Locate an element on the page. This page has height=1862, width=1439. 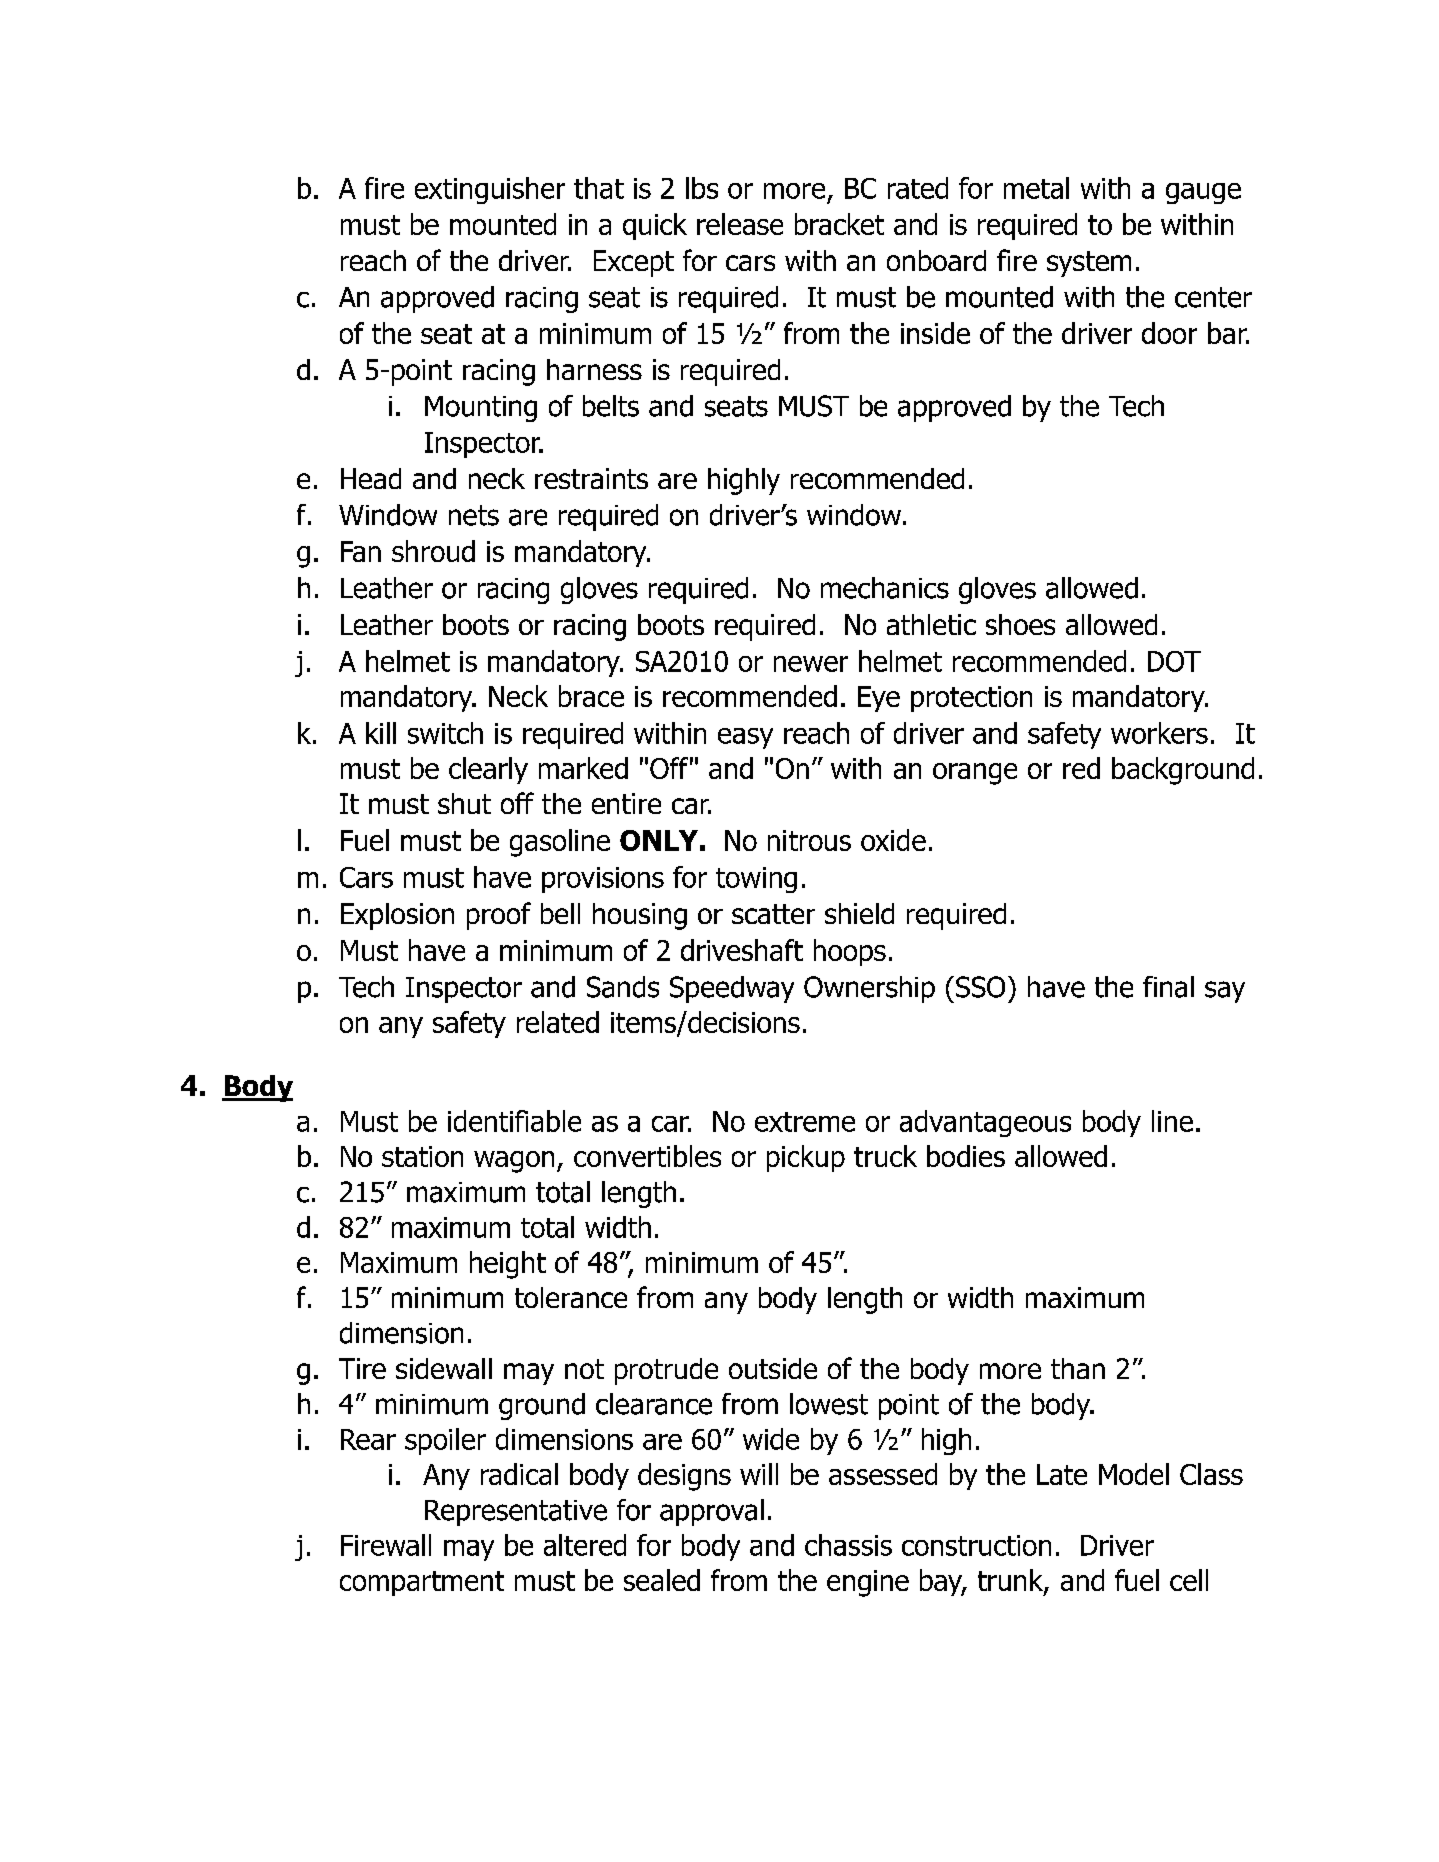
Representative is located at coordinates (516, 1513).
